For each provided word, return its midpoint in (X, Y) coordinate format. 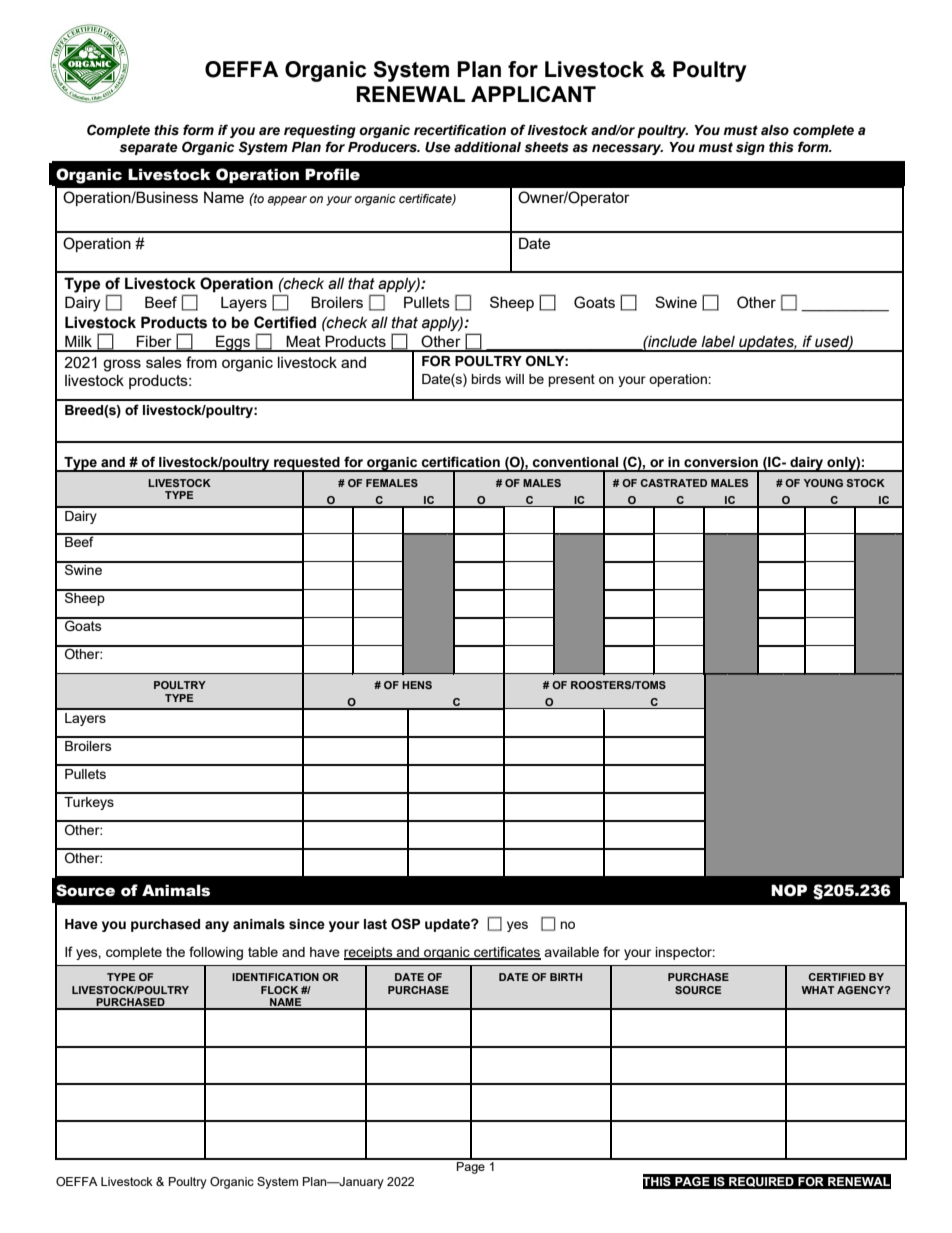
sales (164, 362)
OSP (405, 924)
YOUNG (823, 483)
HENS (417, 685)
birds (486, 379)
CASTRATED (673, 483)
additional (487, 147)
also (775, 130)
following (216, 953)
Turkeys (89, 803)
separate (148, 148)
